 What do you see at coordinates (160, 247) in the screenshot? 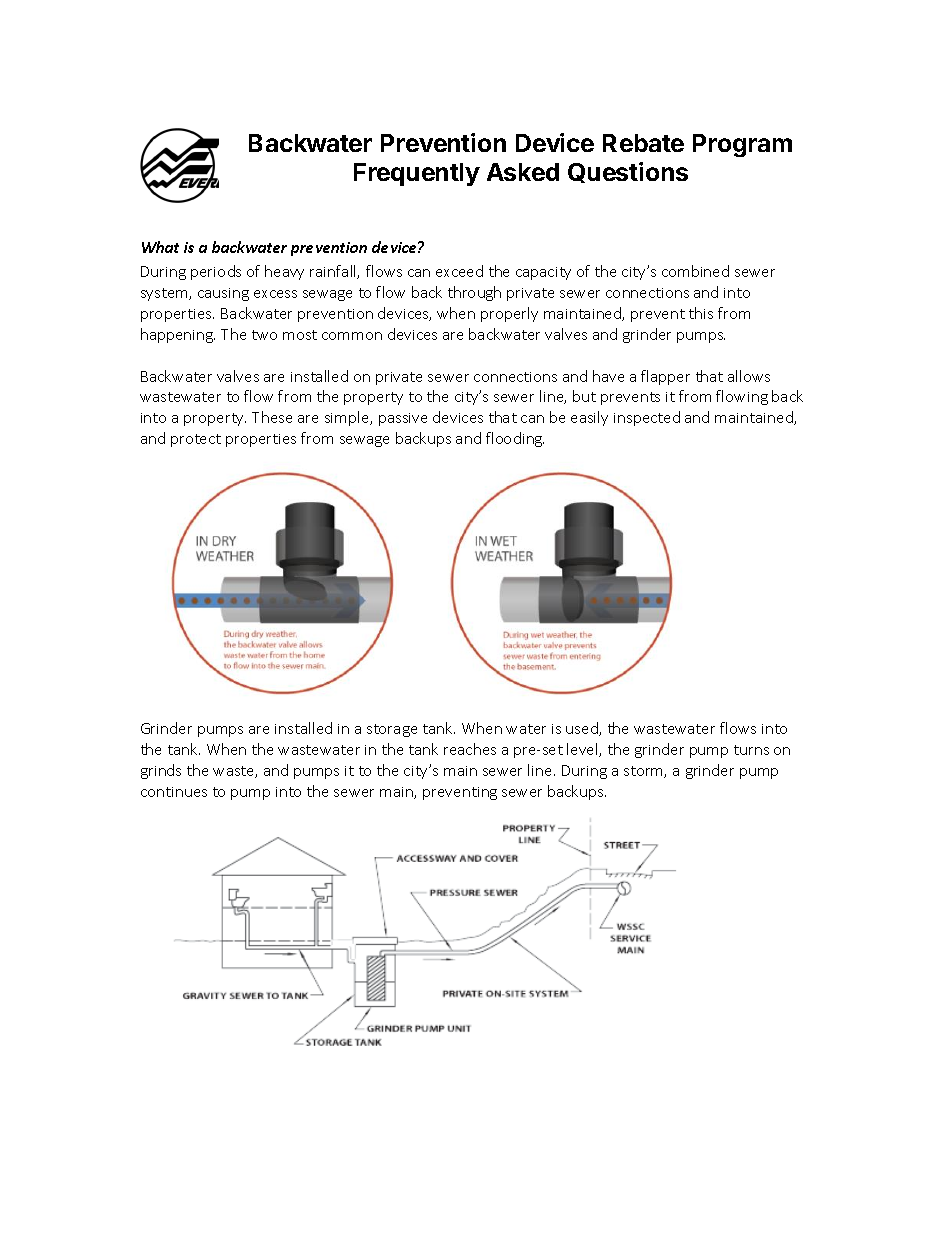
I see `What` at bounding box center [160, 247].
